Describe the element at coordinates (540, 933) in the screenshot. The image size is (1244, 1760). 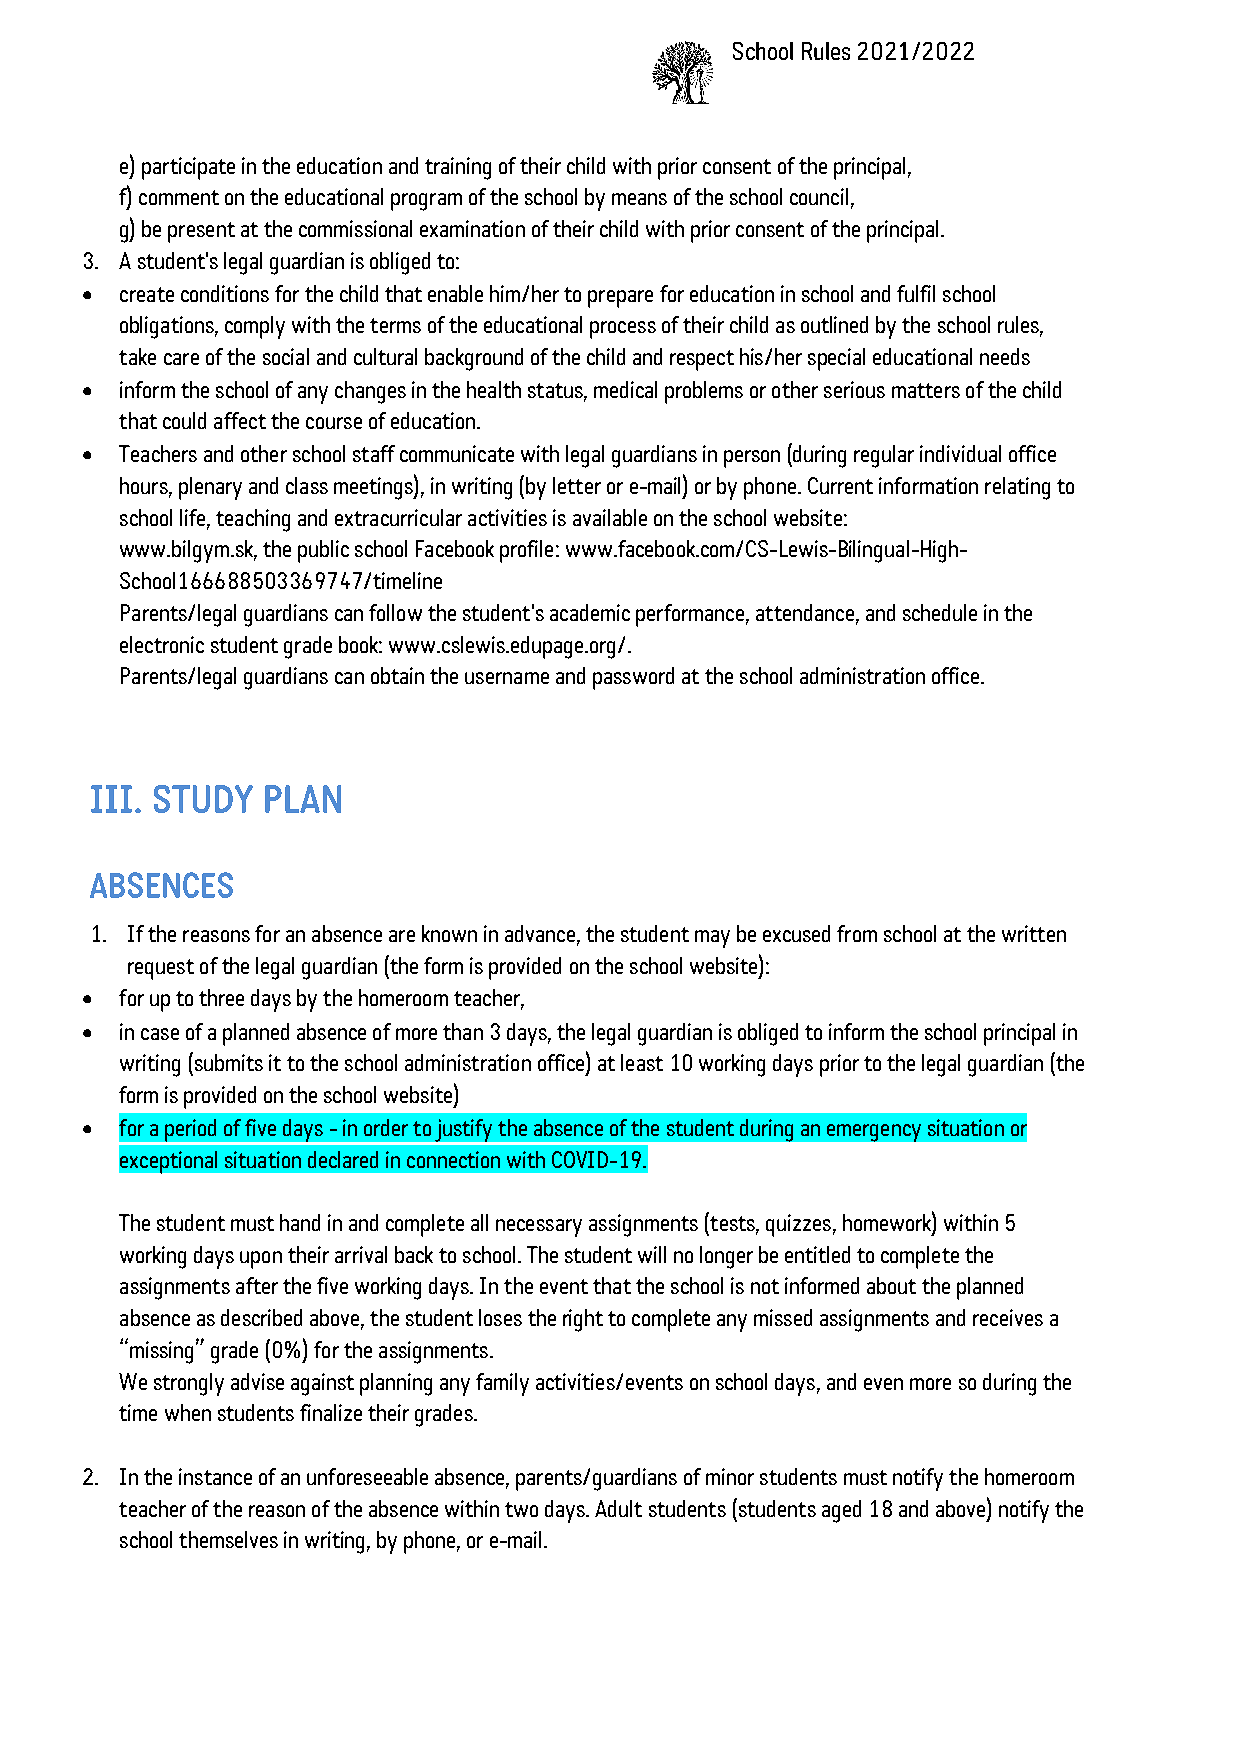
I see `advance` at that location.
